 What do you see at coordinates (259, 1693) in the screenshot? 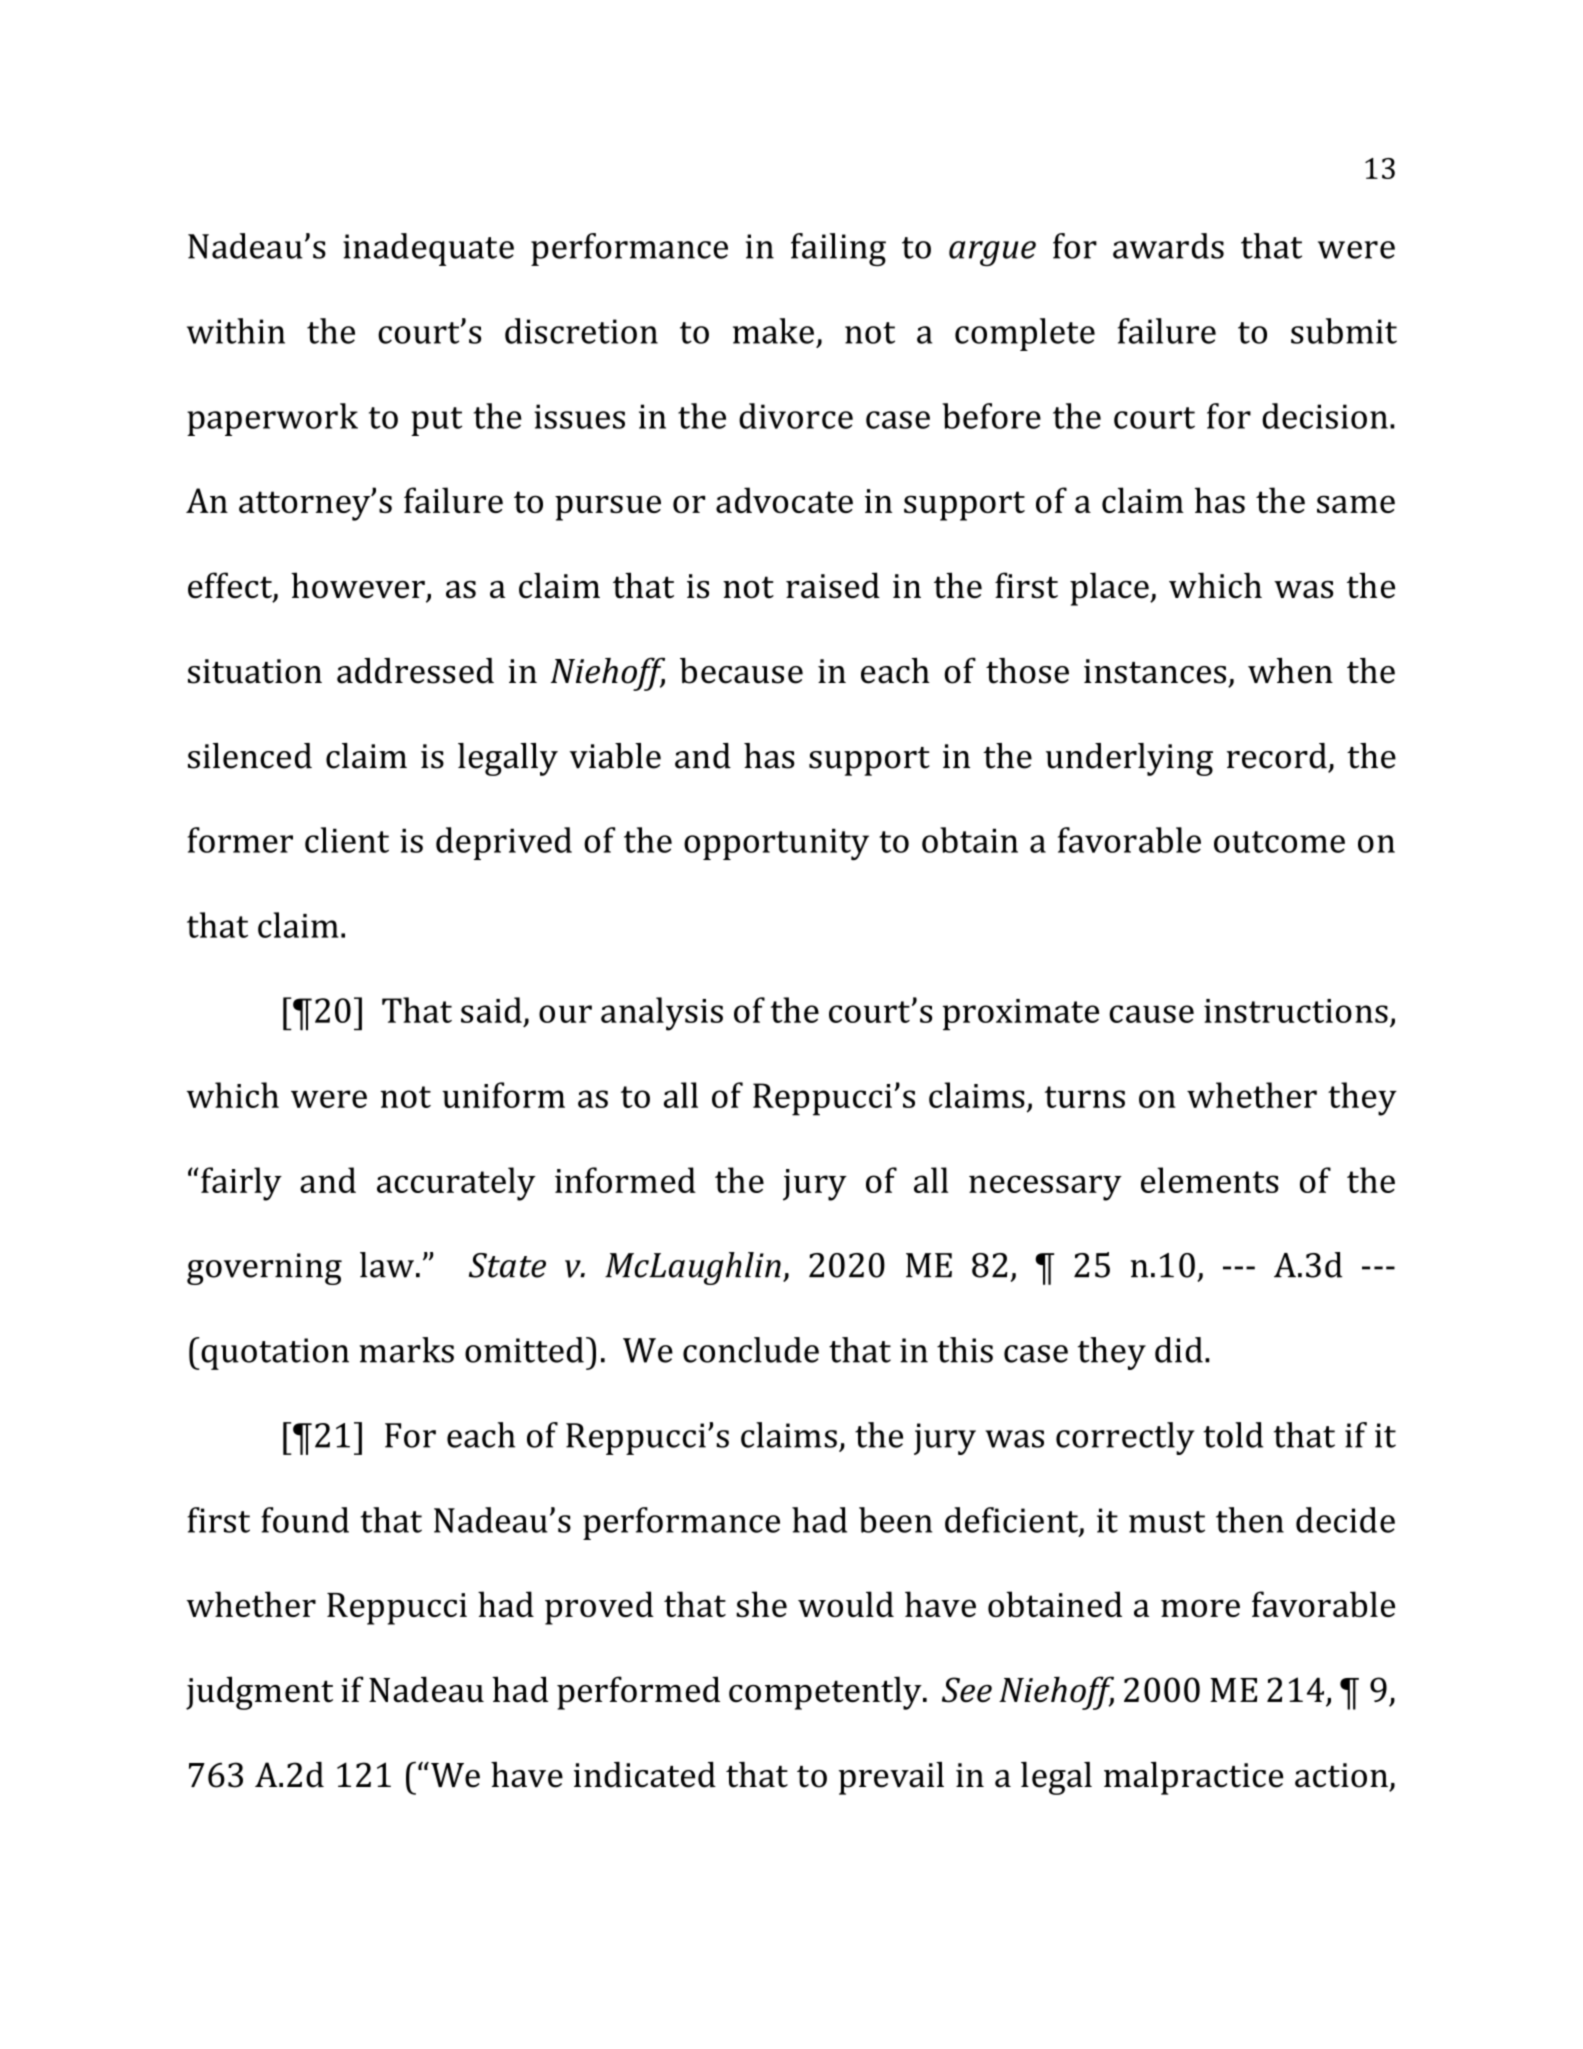
I see `judgment` at bounding box center [259, 1693].
